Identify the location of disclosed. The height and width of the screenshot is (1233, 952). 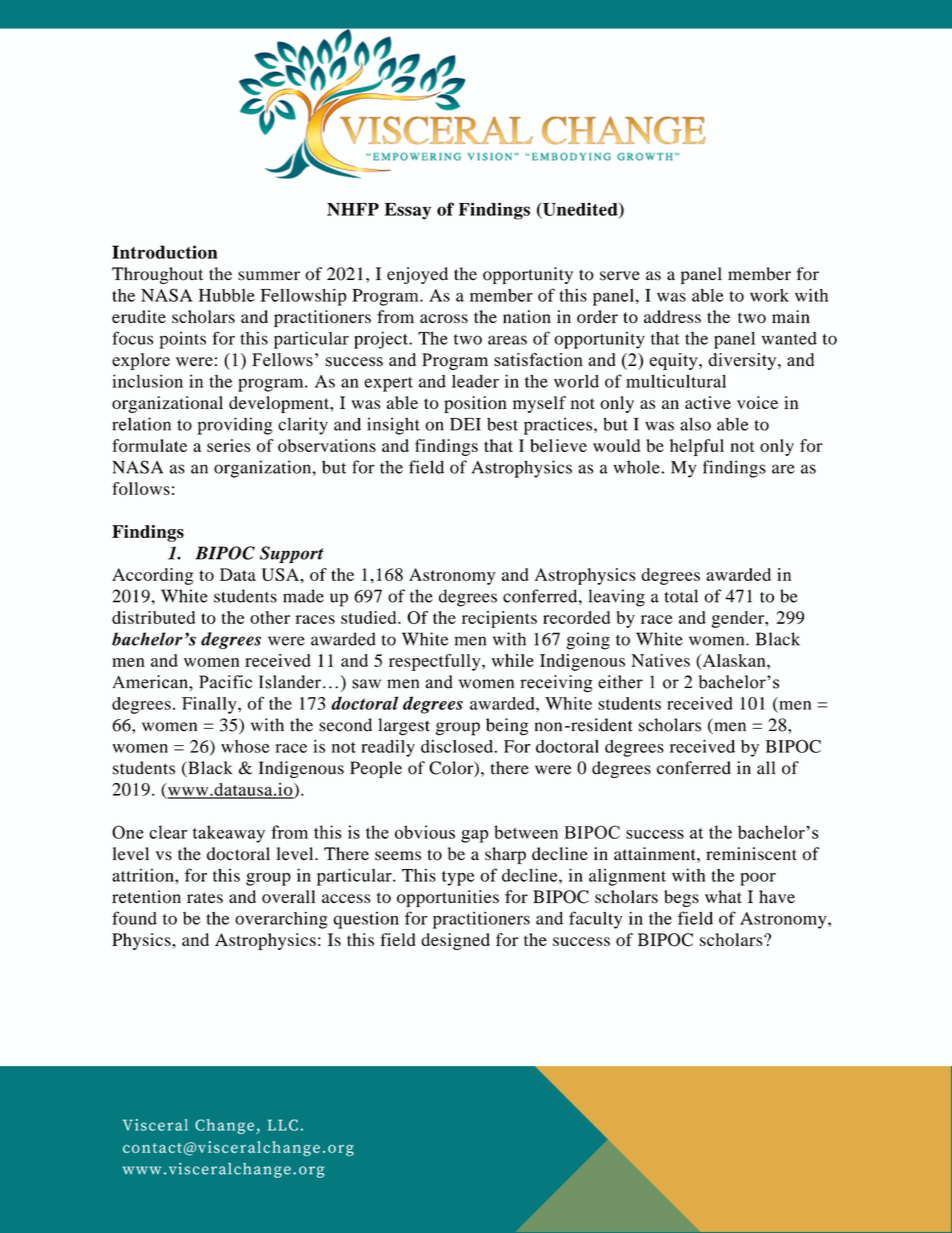
(457, 746).
